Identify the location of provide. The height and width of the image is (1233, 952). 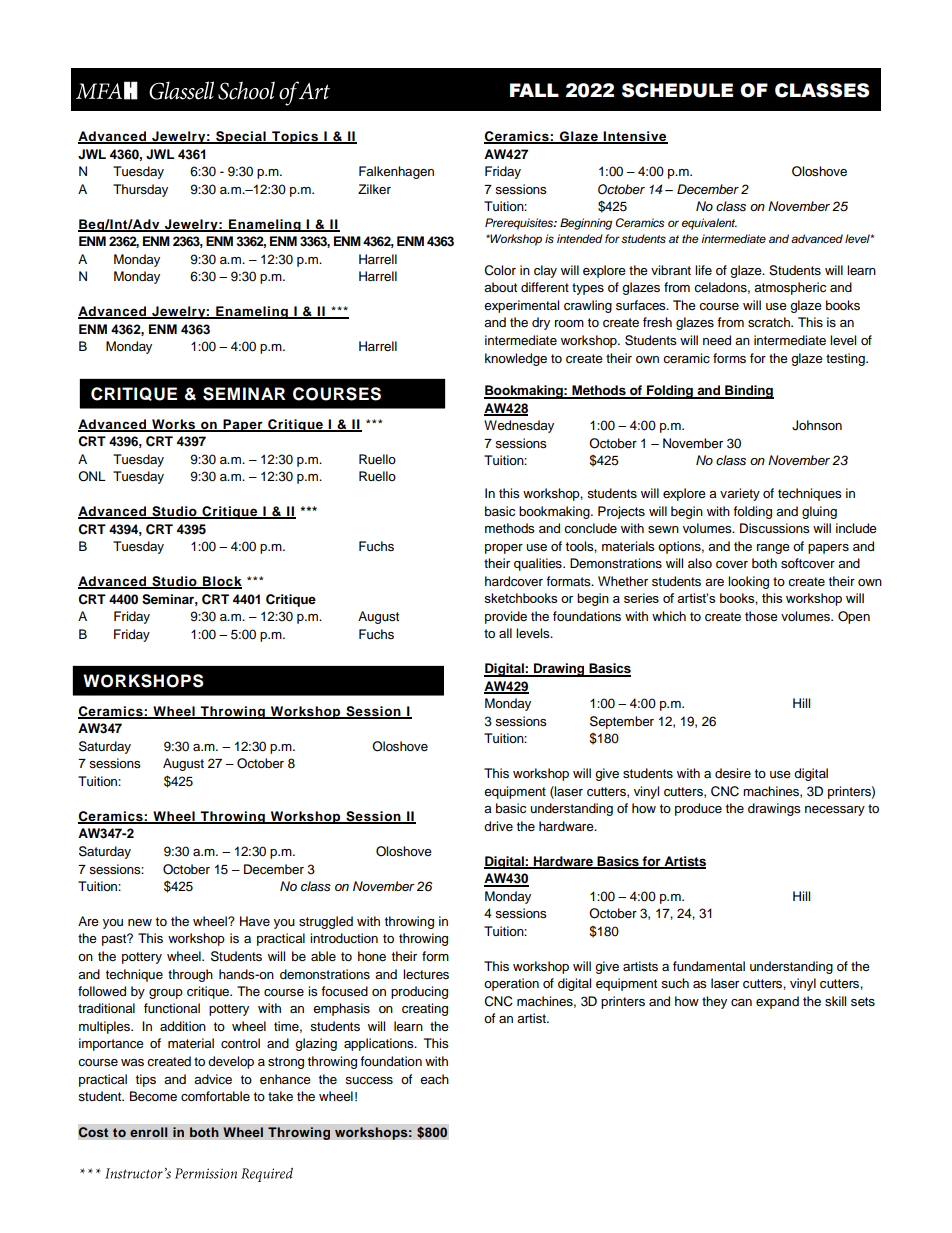
(506, 617).
